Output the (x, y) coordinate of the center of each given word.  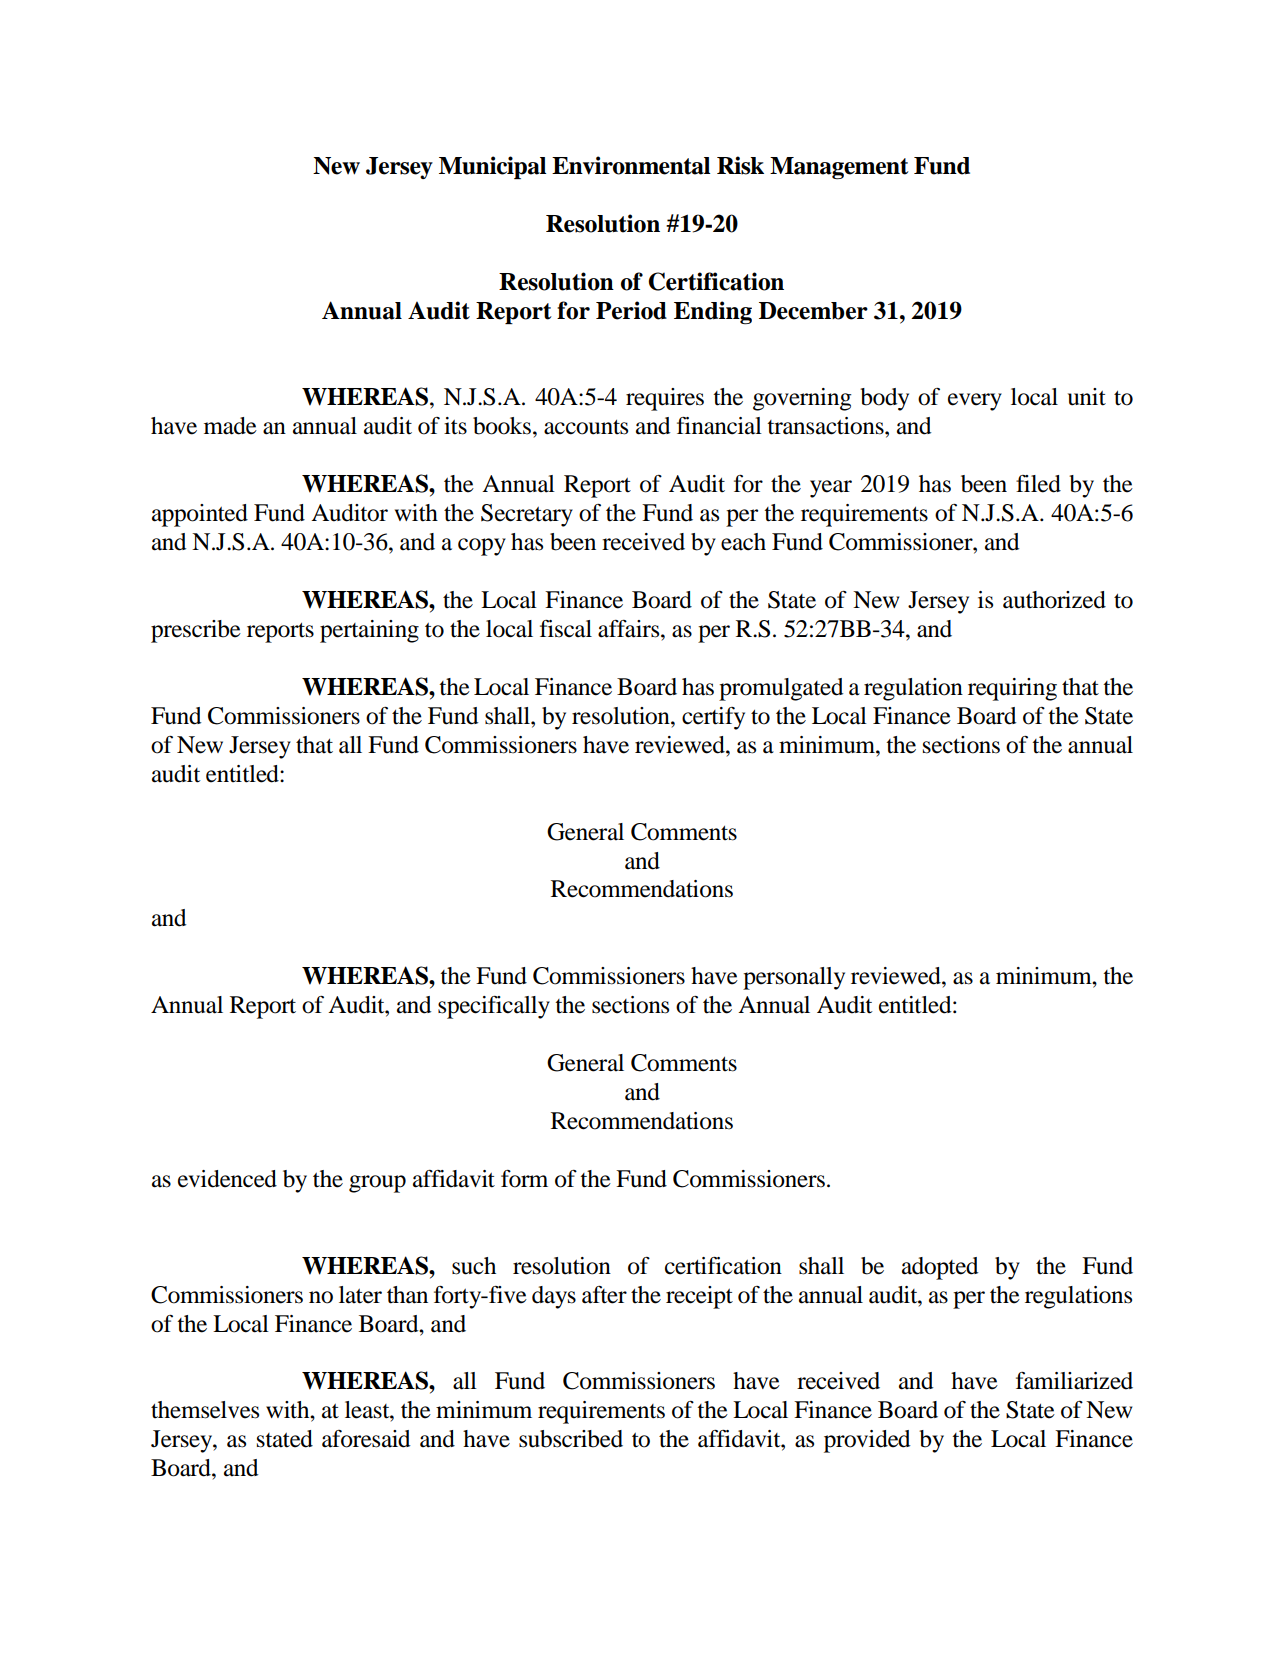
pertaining (369, 631)
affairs (630, 629)
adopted (940, 1268)
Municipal (492, 167)
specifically (494, 1007)
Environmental (631, 165)
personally (794, 978)
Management (839, 168)
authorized (1054, 600)
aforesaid (366, 1439)
